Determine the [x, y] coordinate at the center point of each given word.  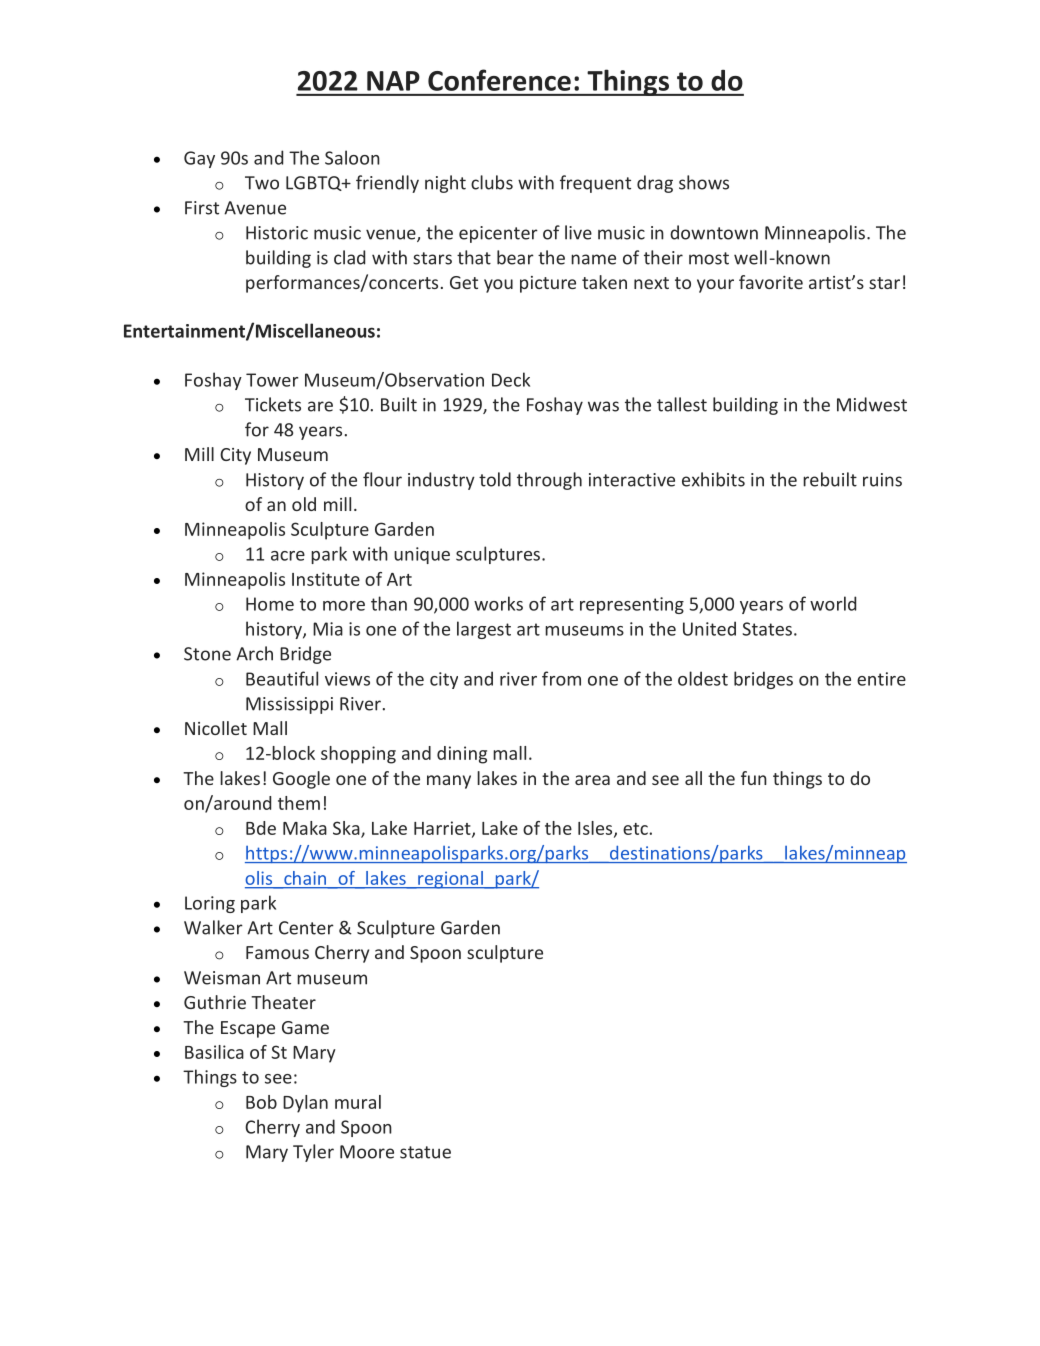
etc [636, 829]
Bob [261, 1102]
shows [704, 182]
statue [425, 1152]
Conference [499, 80]
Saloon [352, 157]
